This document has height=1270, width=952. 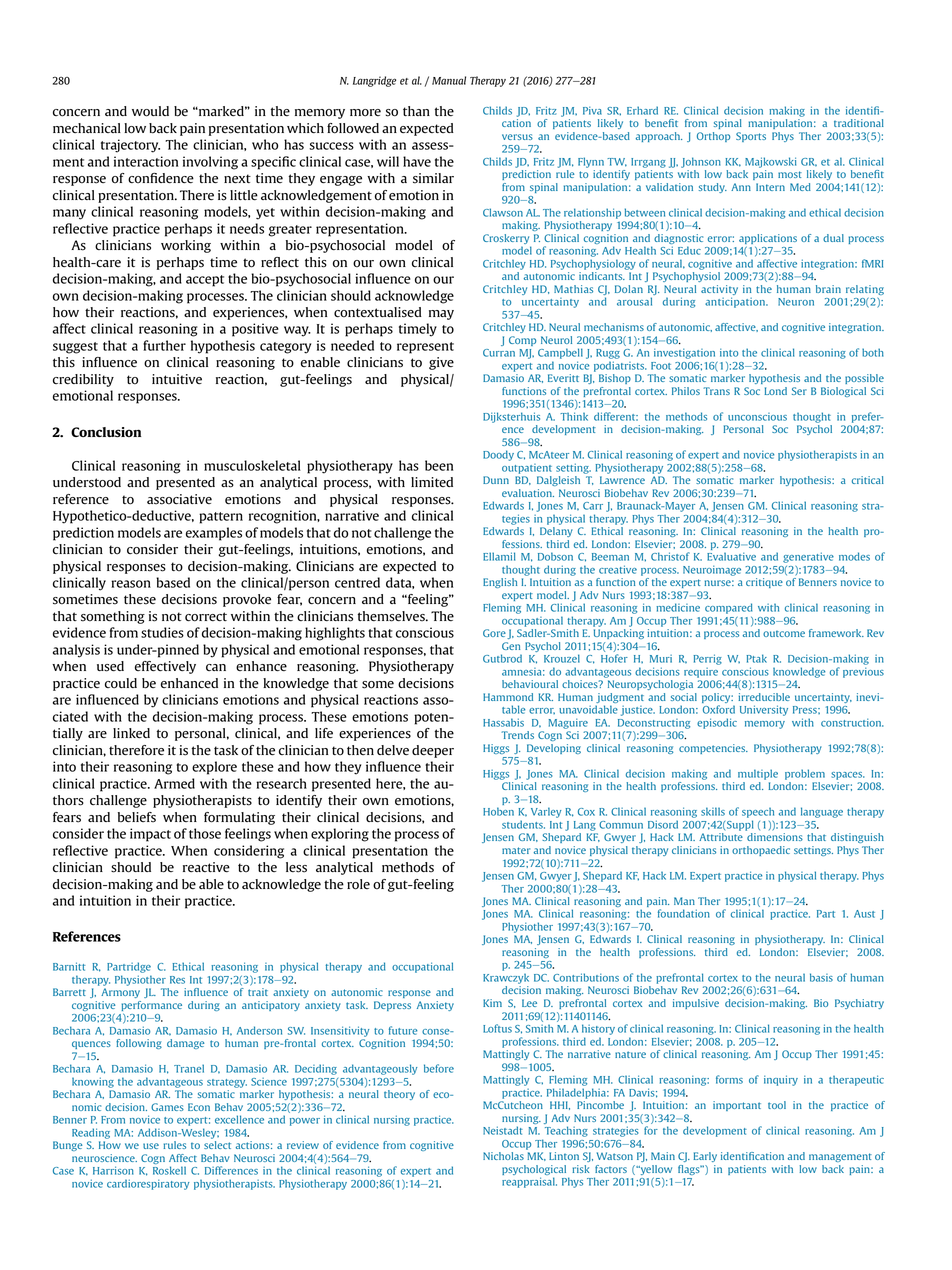 What do you see at coordinates (516, 850) in the document?
I see `mater` at bounding box center [516, 850].
